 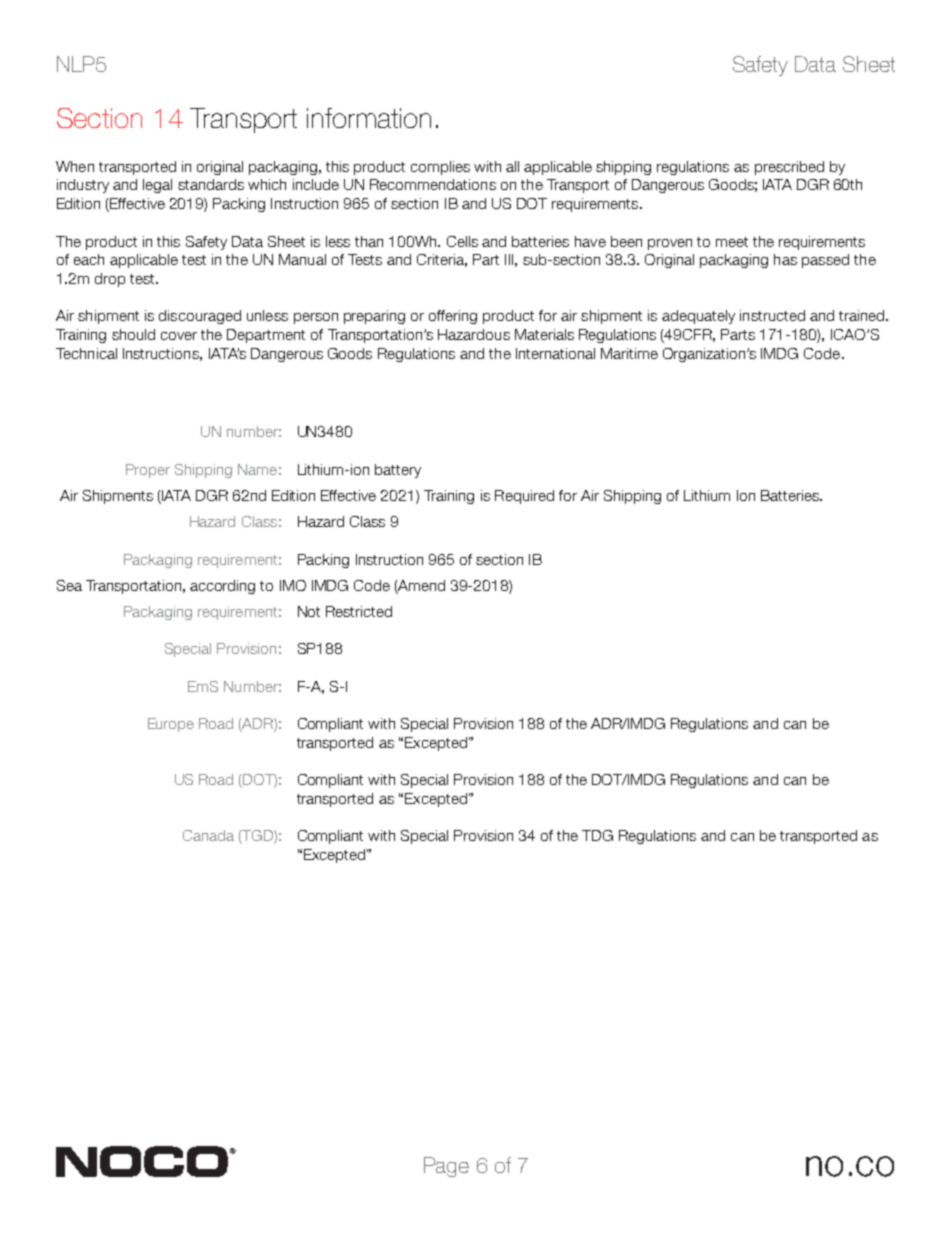 I want to click on complies, so click(x=440, y=168).
